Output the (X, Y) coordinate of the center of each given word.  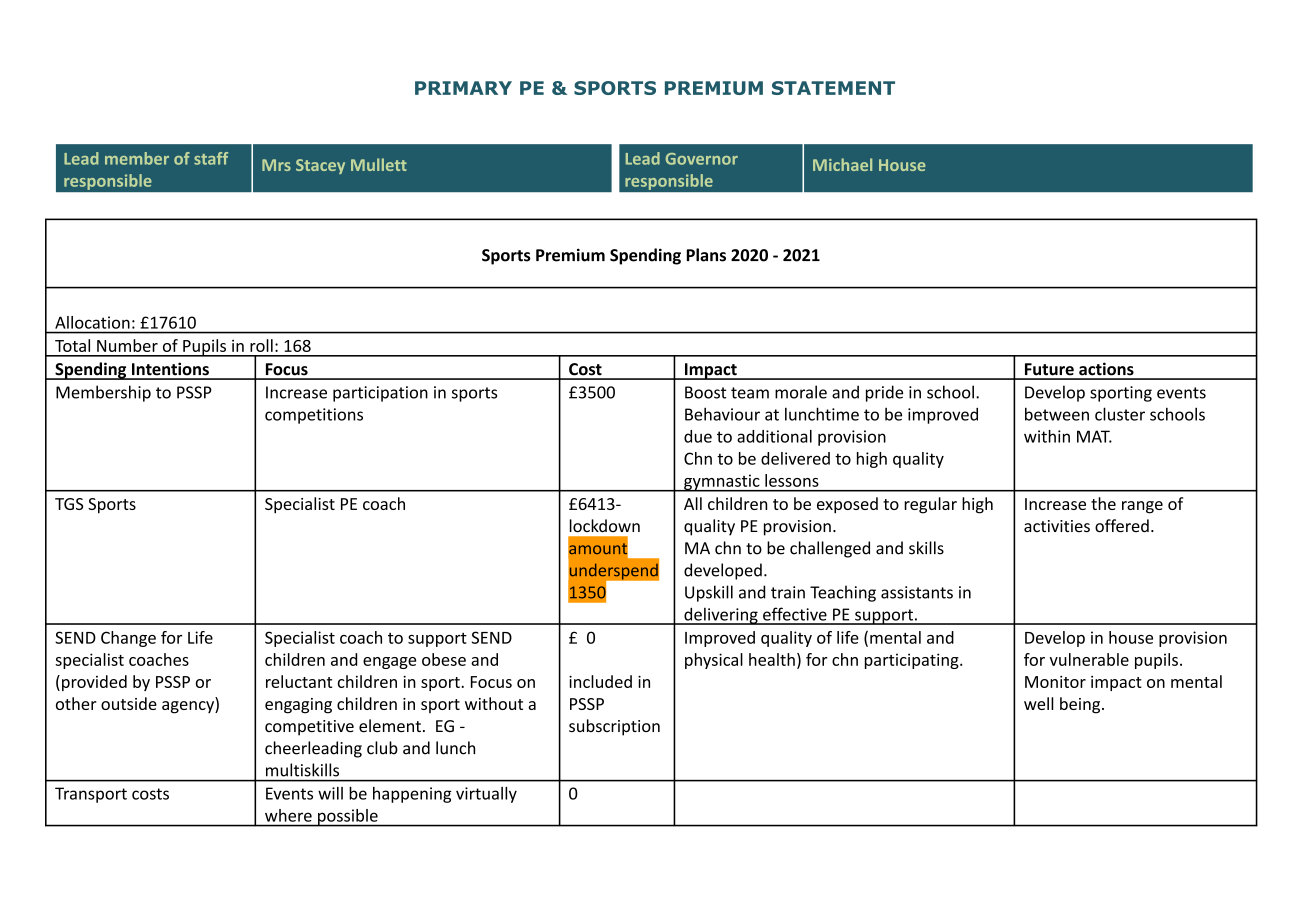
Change (128, 639)
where (288, 815)
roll (261, 345)
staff (211, 158)
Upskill (709, 593)
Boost (705, 392)
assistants (917, 592)
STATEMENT (833, 88)
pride (884, 393)
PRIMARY (463, 88)
